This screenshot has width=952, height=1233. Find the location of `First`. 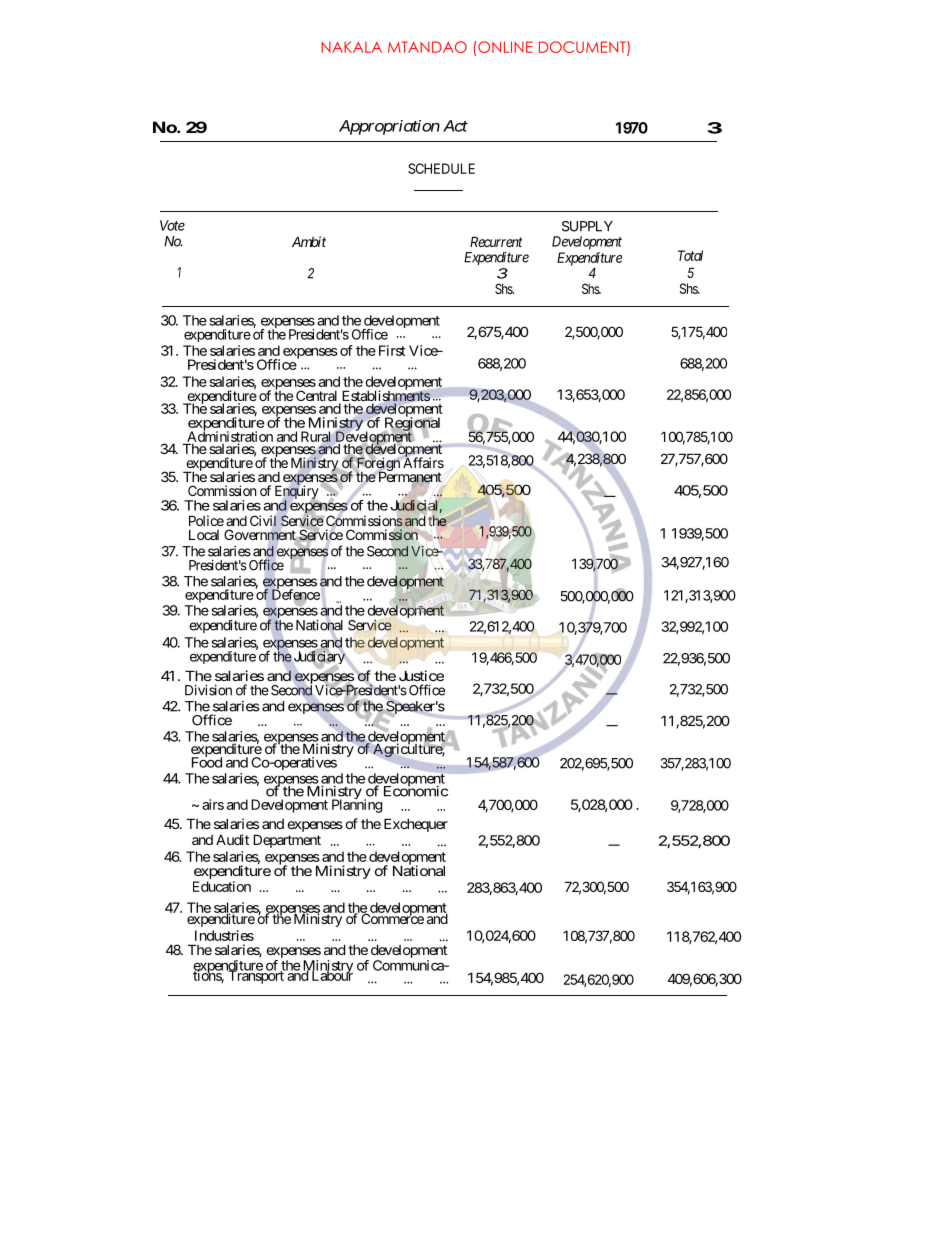

First is located at coordinates (390, 350).
